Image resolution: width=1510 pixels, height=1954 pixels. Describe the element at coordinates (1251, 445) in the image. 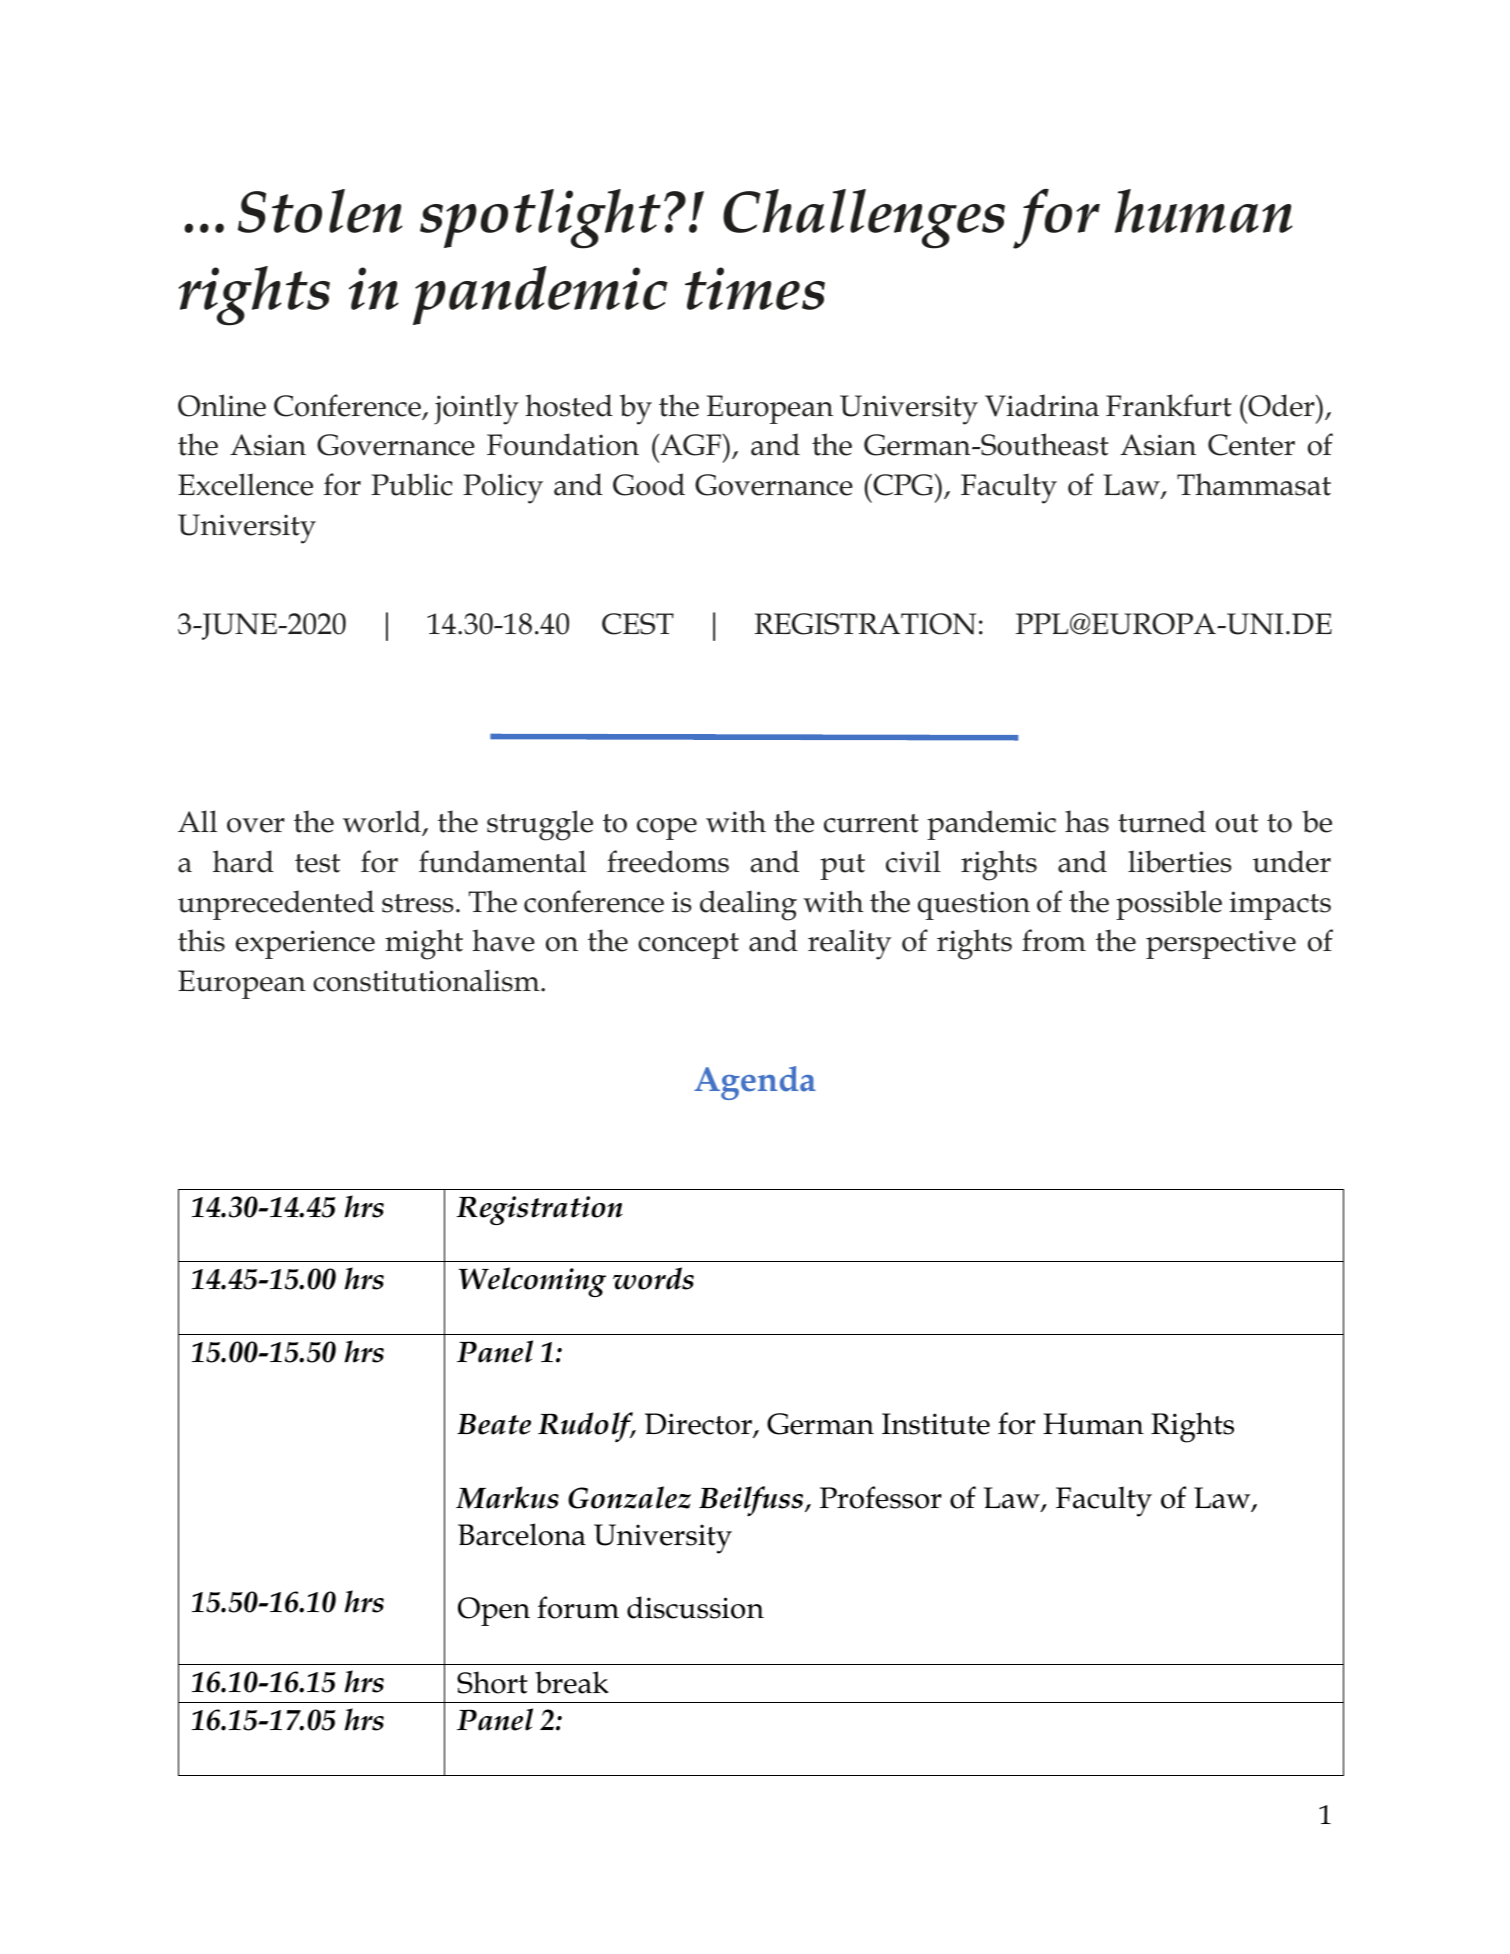

I see `Center` at that location.
